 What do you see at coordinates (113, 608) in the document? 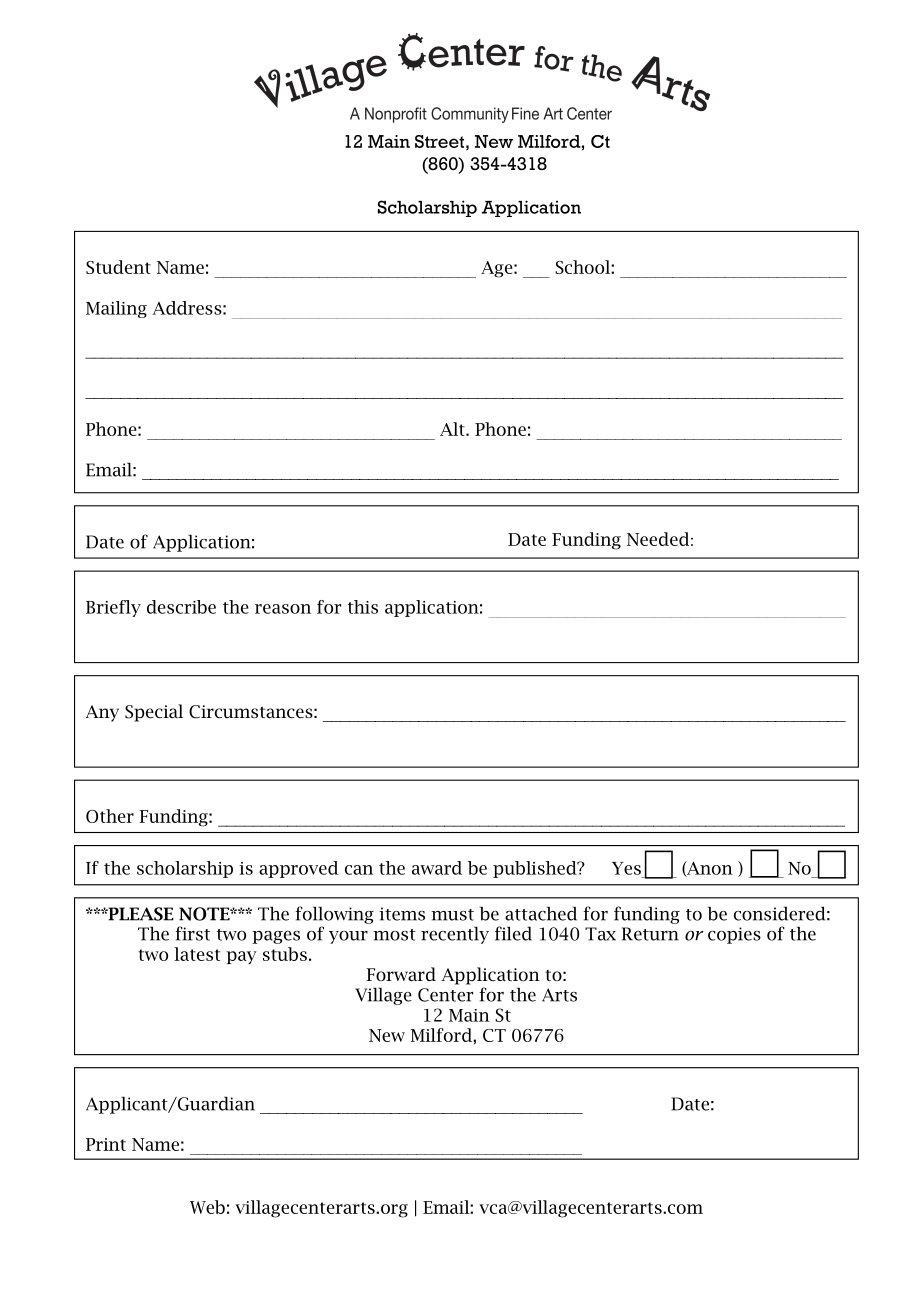
I see `Briefly` at bounding box center [113, 608].
